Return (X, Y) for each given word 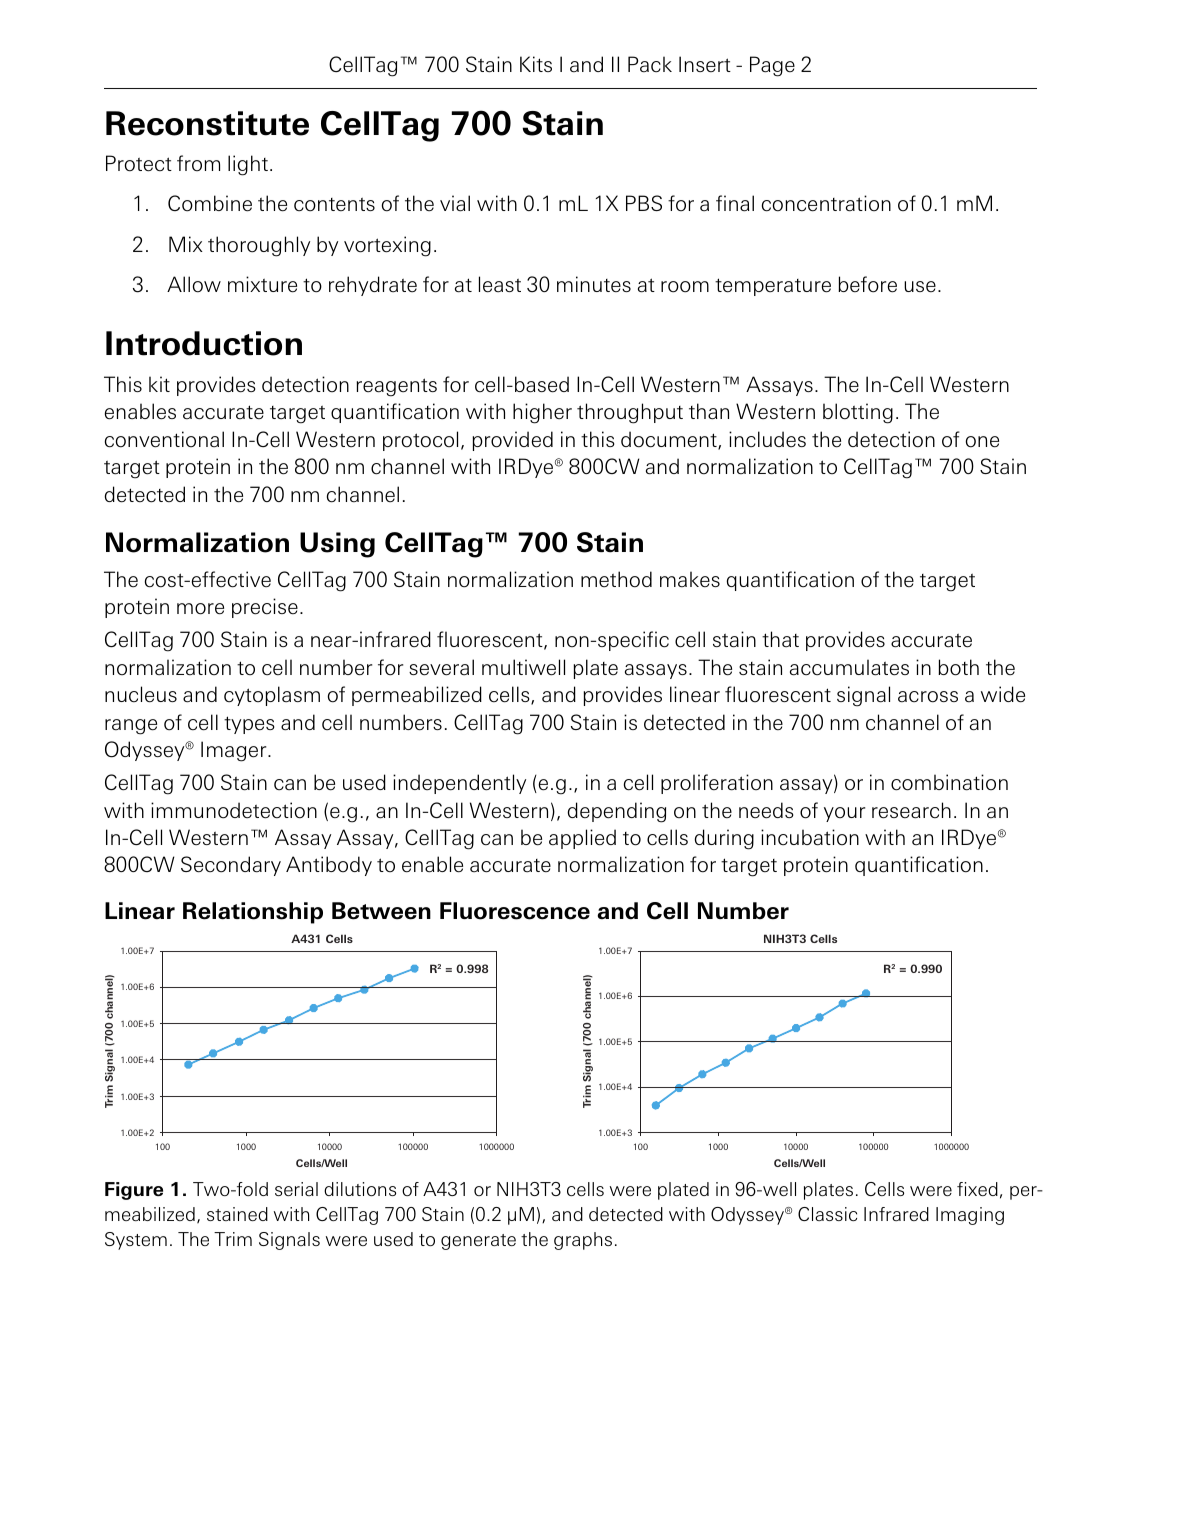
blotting (858, 413)
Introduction (204, 343)
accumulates (849, 667)
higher (542, 413)
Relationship (253, 913)
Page (772, 66)
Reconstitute (207, 123)
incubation (810, 837)
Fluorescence (515, 911)
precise (265, 608)
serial (296, 1189)
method (616, 579)
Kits (536, 64)
